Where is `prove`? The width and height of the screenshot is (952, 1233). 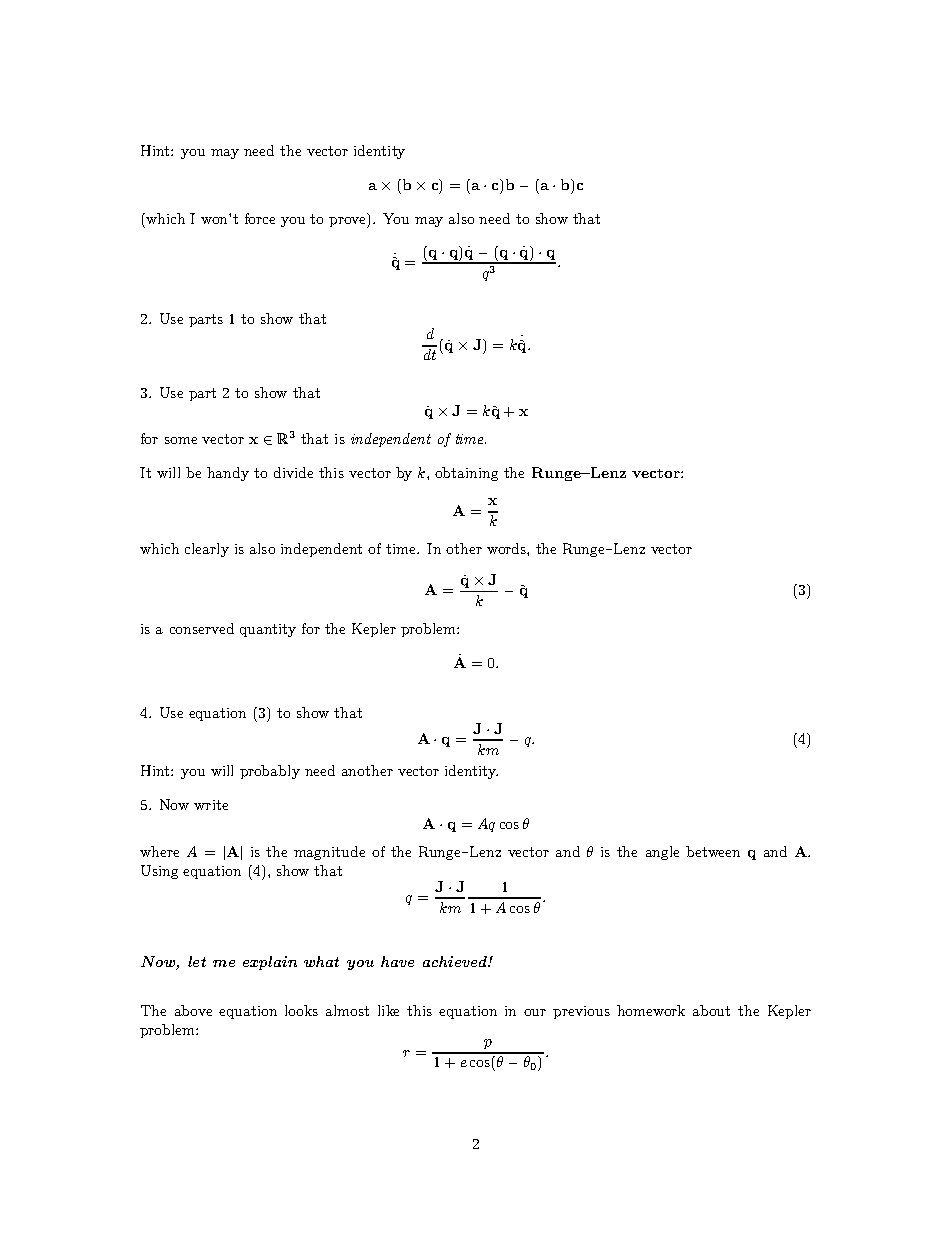
prove is located at coordinates (348, 222).
